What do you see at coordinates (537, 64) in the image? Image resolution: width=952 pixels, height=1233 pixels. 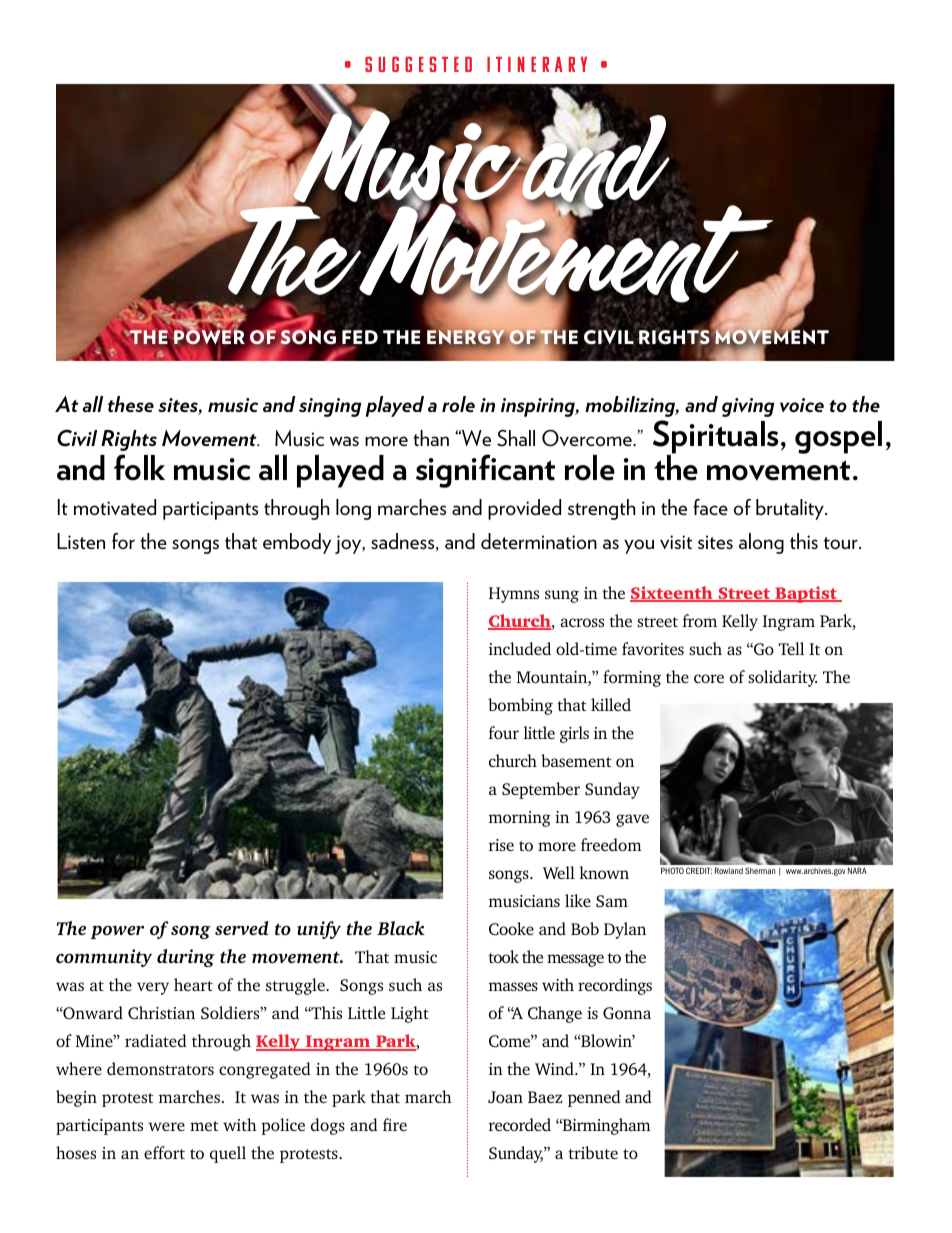 I see `Itinerary` at bounding box center [537, 64].
